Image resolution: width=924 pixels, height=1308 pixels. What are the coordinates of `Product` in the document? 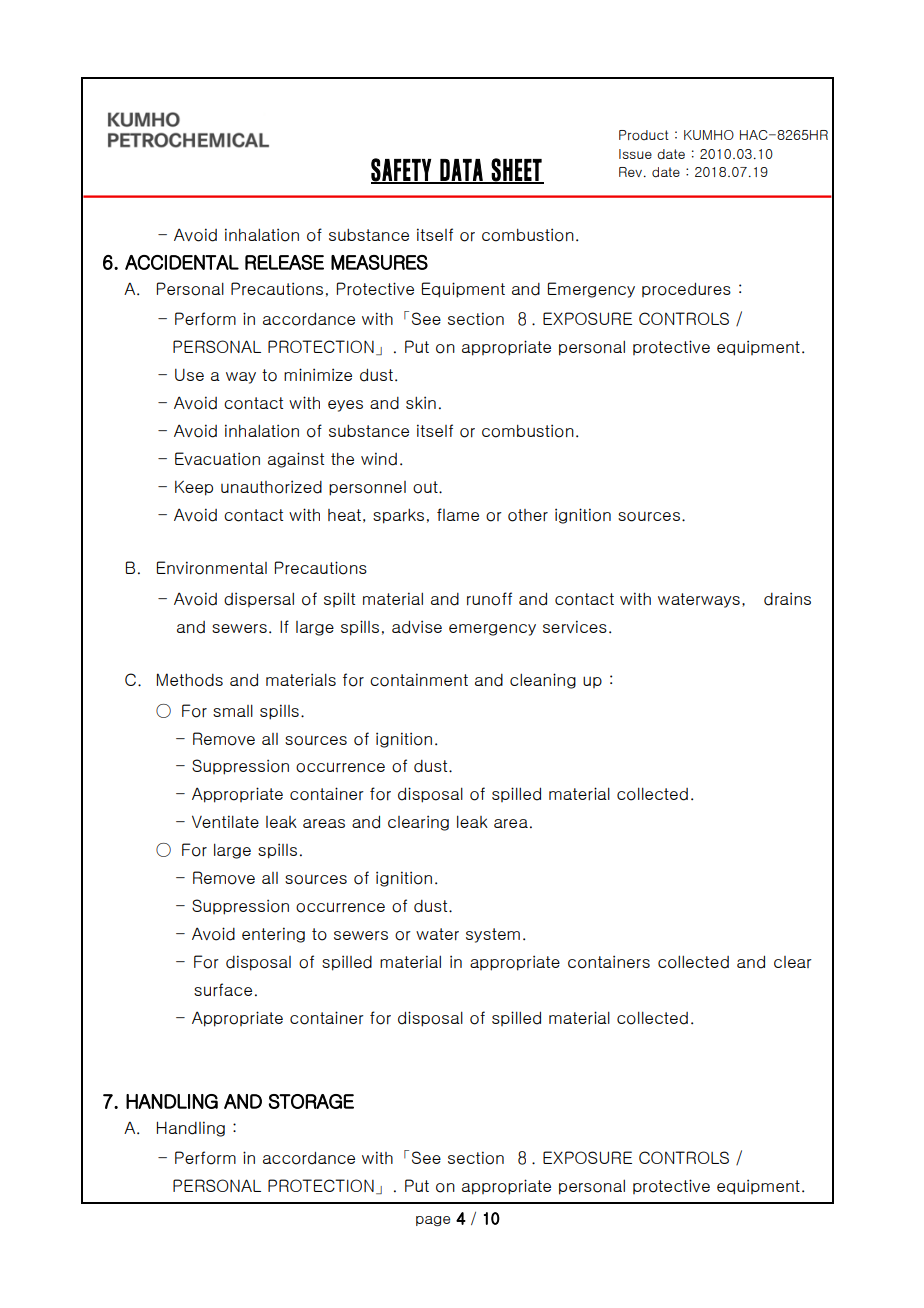 It's located at (644, 135).
